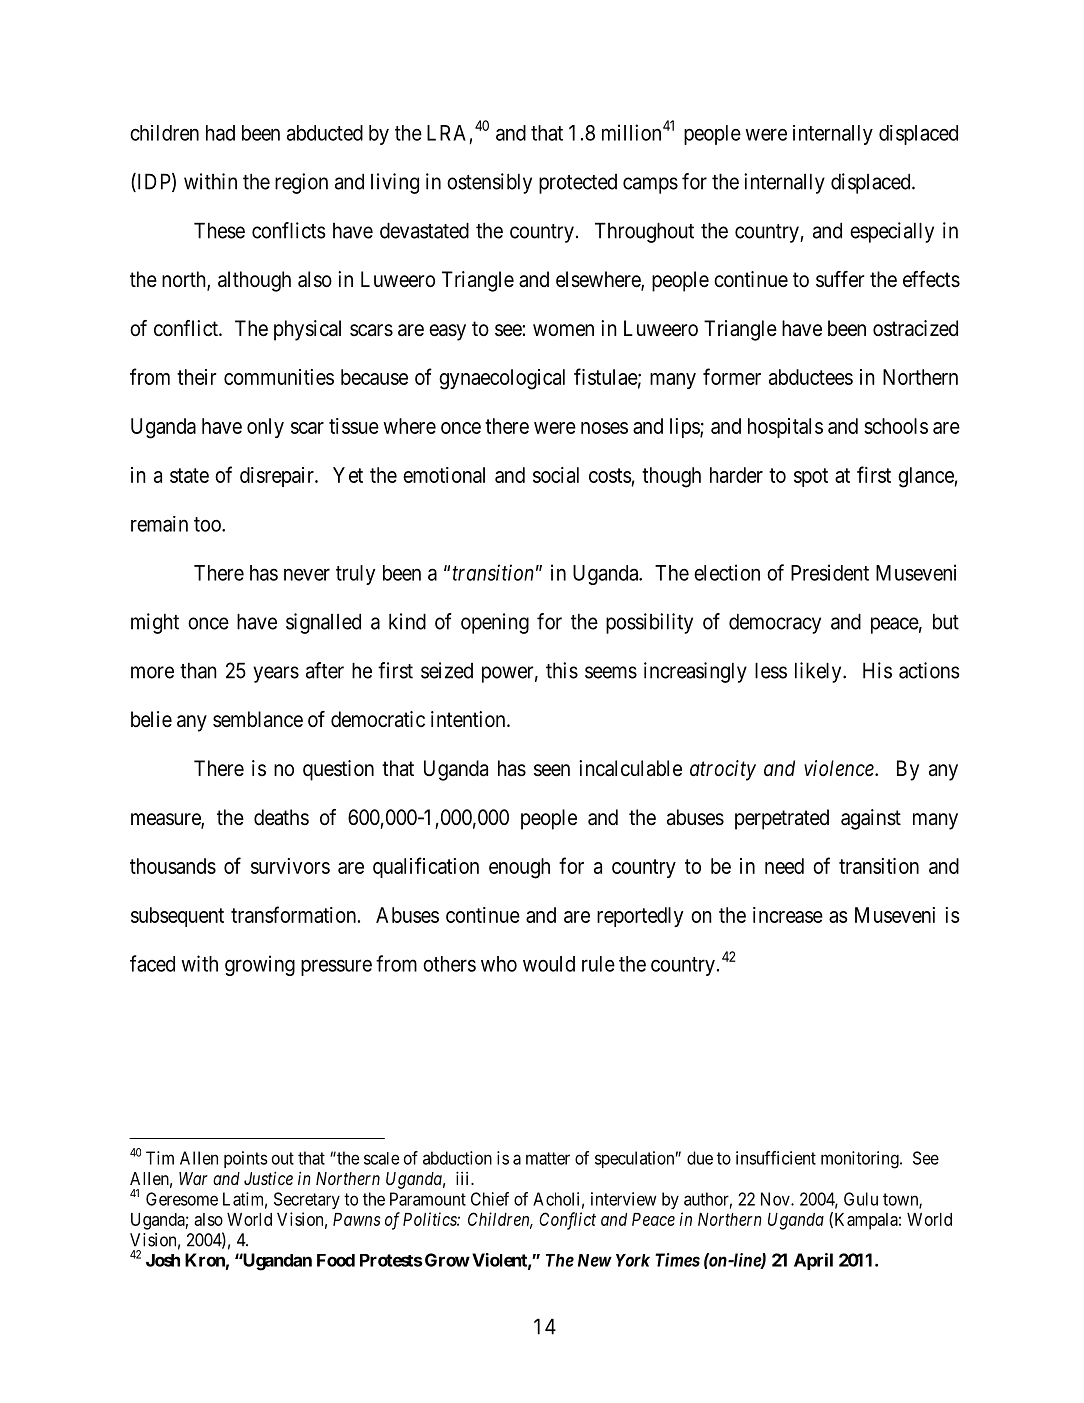 Image resolution: width=1084 pixels, height=1403 pixels. I want to click on only, so click(265, 428).
